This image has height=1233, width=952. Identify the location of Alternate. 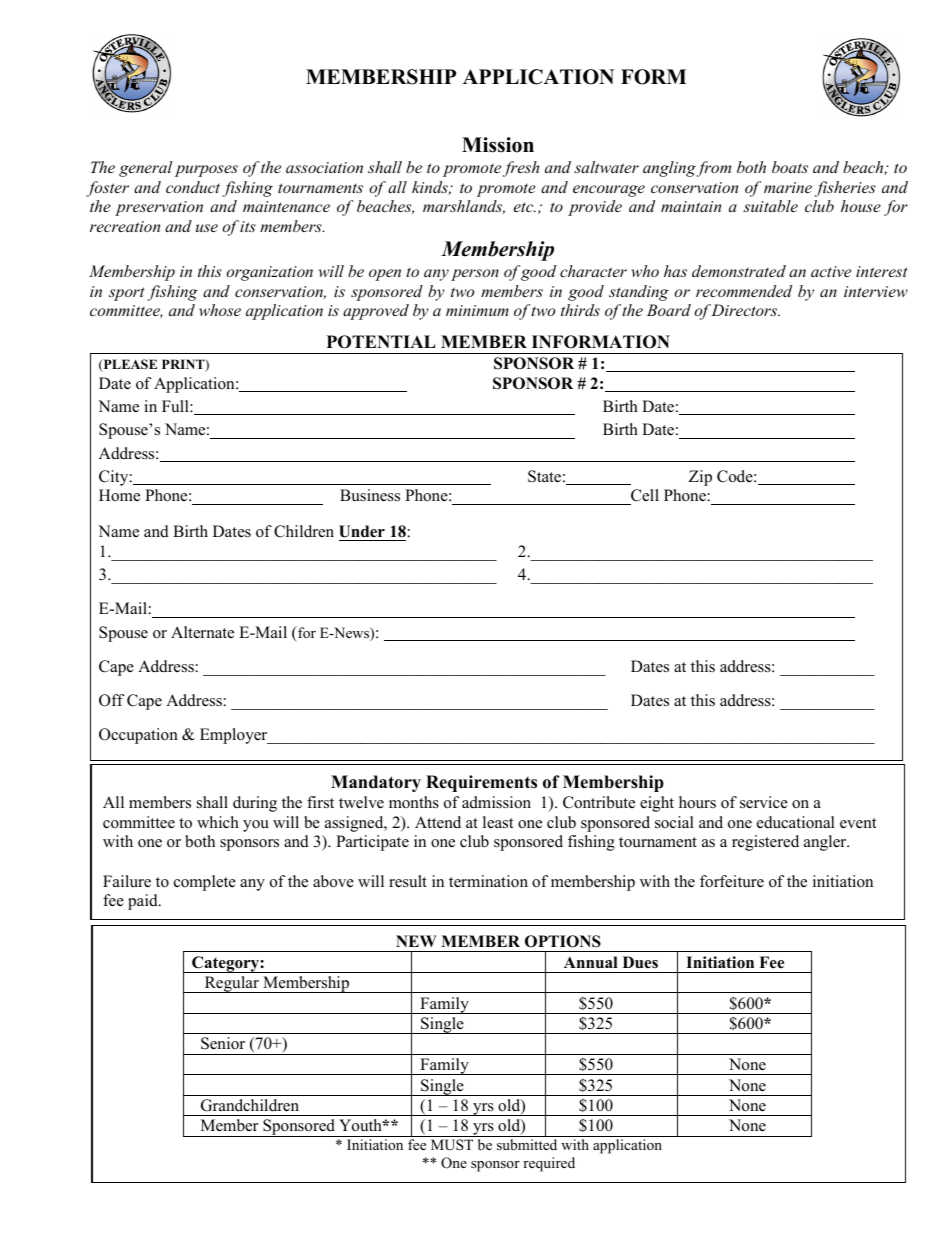
(202, 632).
